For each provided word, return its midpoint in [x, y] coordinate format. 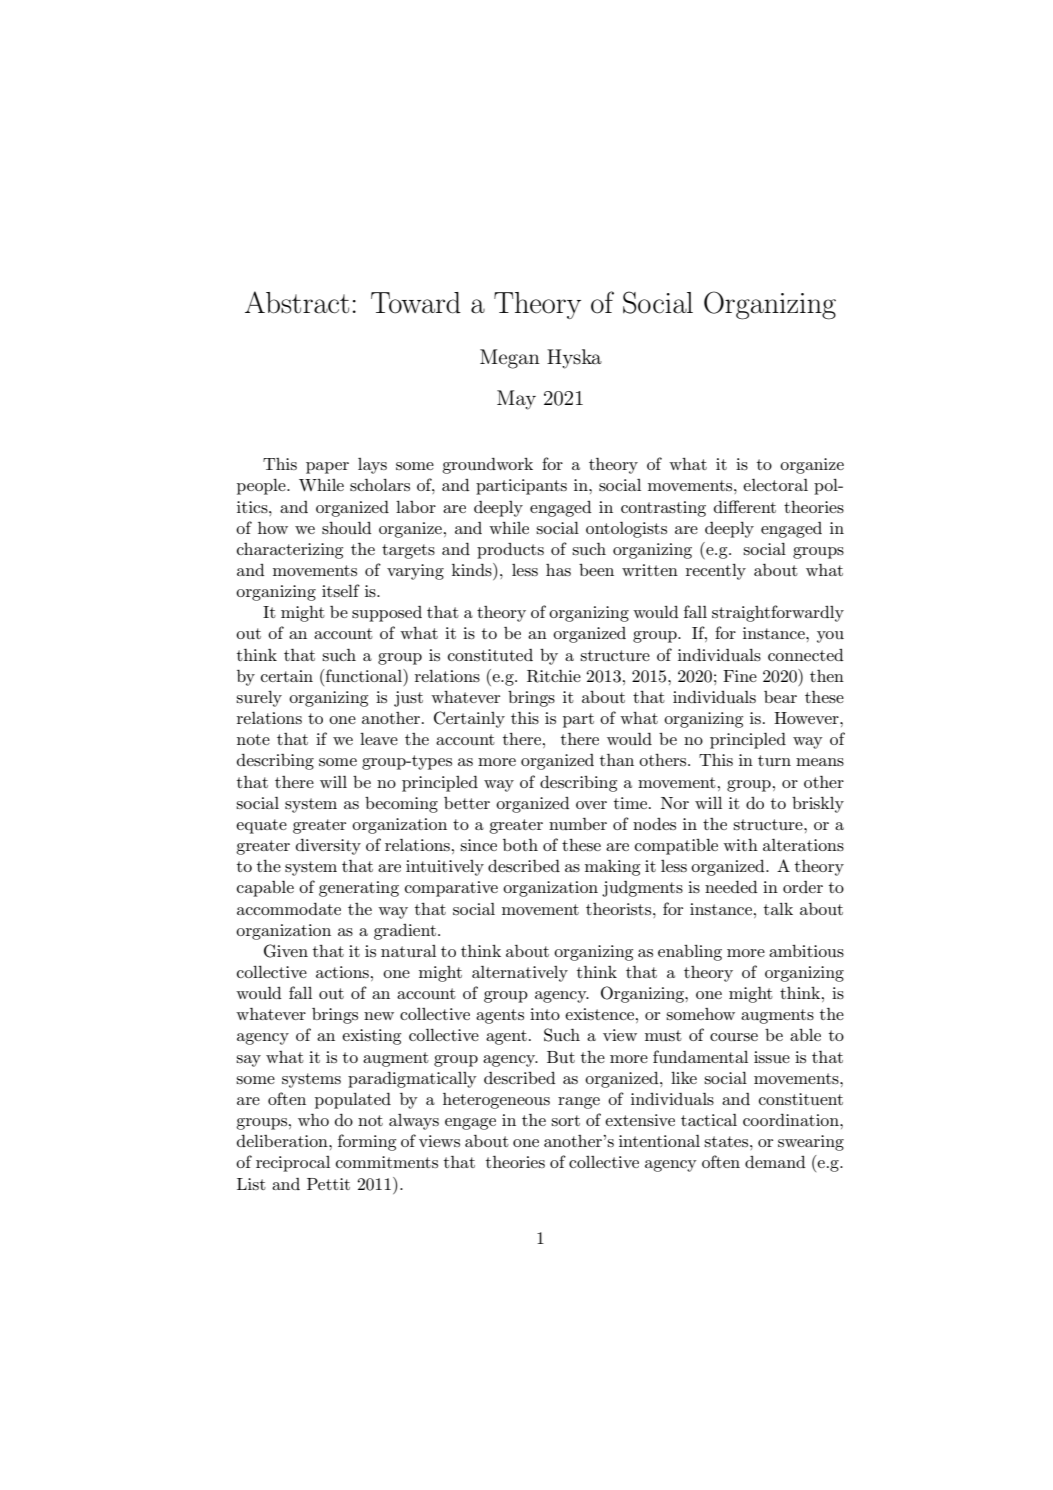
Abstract [297, 302]
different [745, 506]
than [617, 760]
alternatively [520, 974]
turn [774, 760]
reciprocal [293, 1164]
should [347, 528]
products [510, 551]
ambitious [806, 951]
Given [286, 951]
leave [379, 739]
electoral [775, 485]
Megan [510, 359]
